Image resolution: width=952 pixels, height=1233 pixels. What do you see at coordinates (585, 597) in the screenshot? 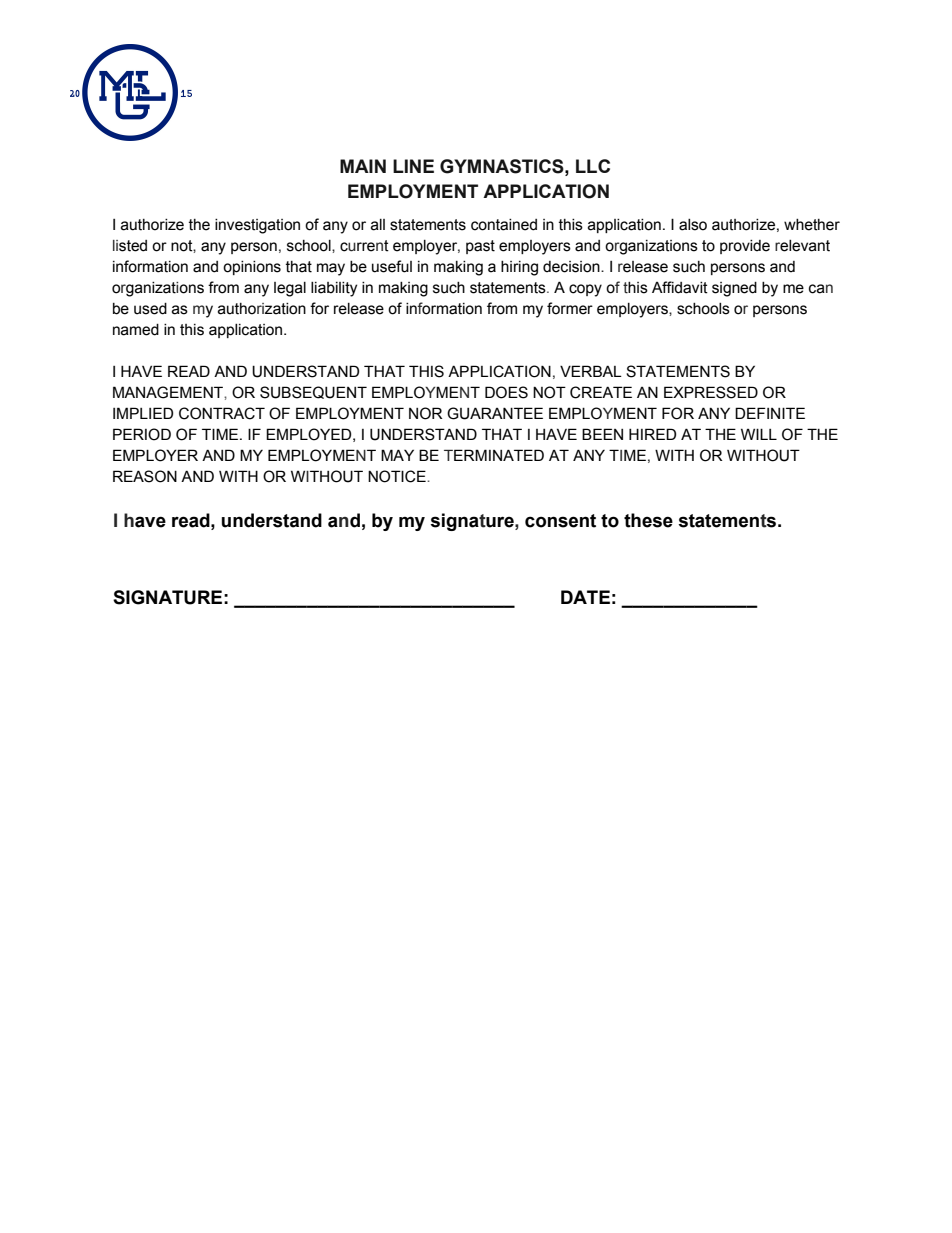
I see `DATE` at bounding box center [585, 597].
